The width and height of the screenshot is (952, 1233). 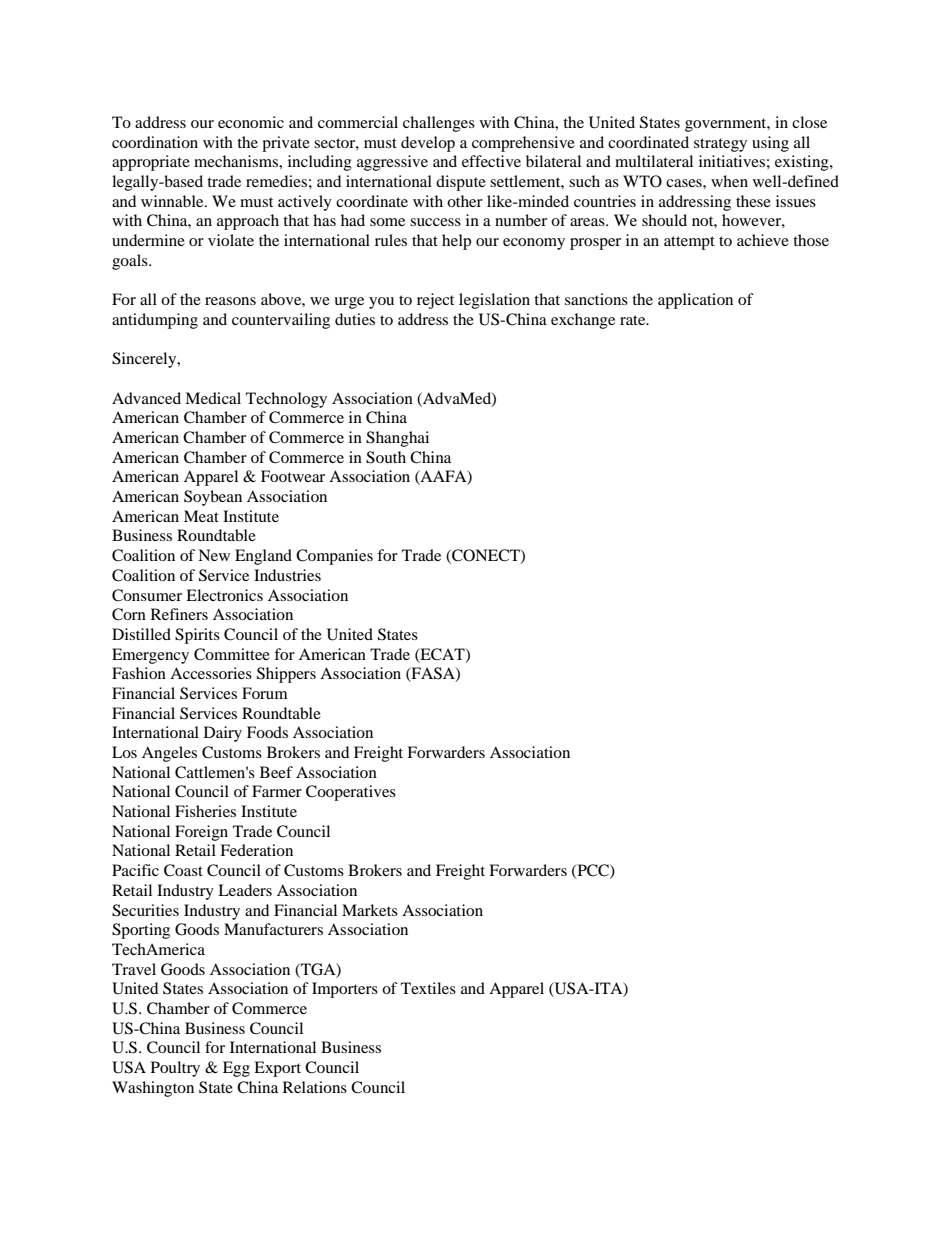 I want to click on South, so click(x=386, y=457).
